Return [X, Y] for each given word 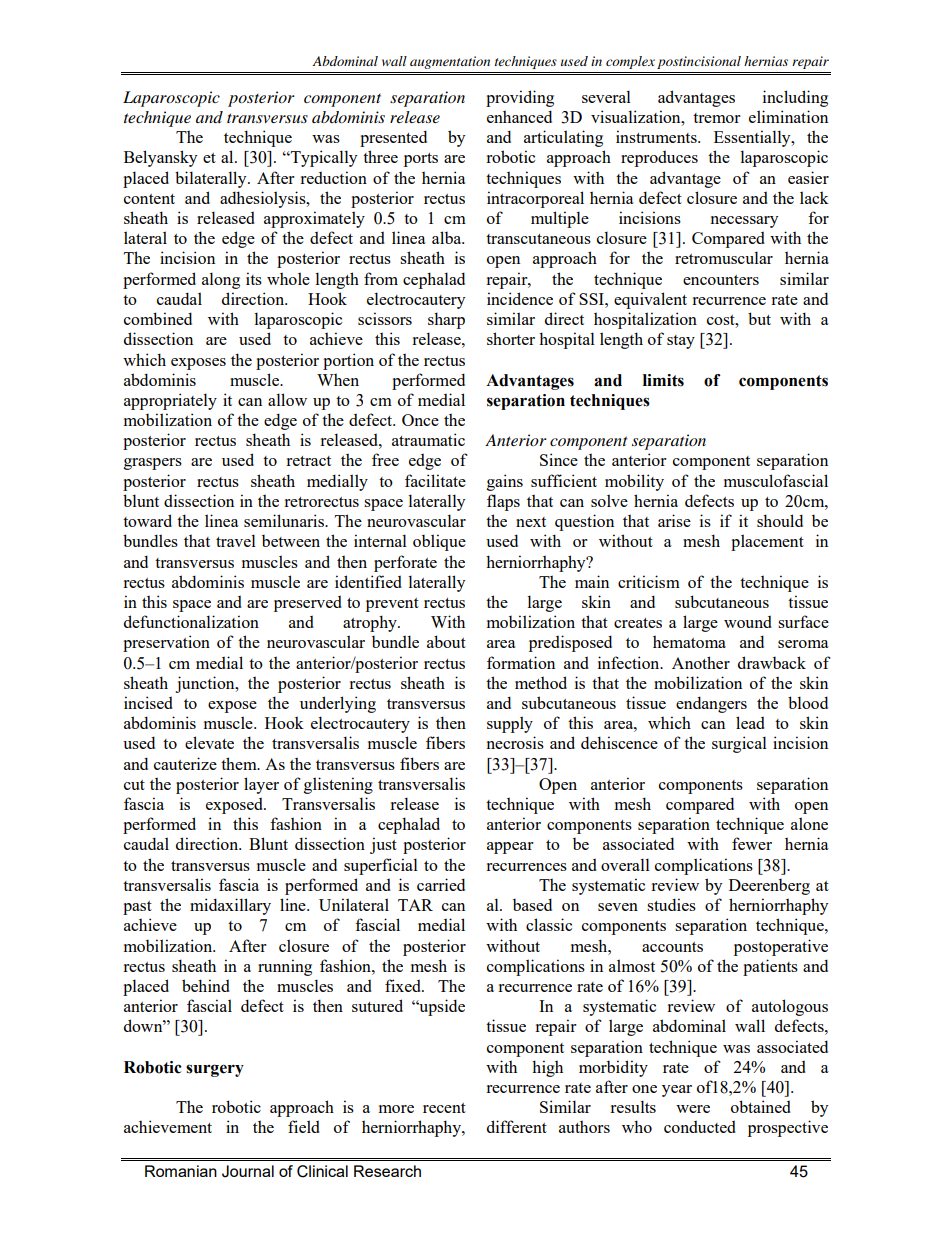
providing [520, 98]
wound [748, 621]
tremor [717, 118]
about [446, 641]
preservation [166, 643]
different [517, 1126]
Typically [323, 158]
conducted [700, 1126]
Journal [248, 1171]
